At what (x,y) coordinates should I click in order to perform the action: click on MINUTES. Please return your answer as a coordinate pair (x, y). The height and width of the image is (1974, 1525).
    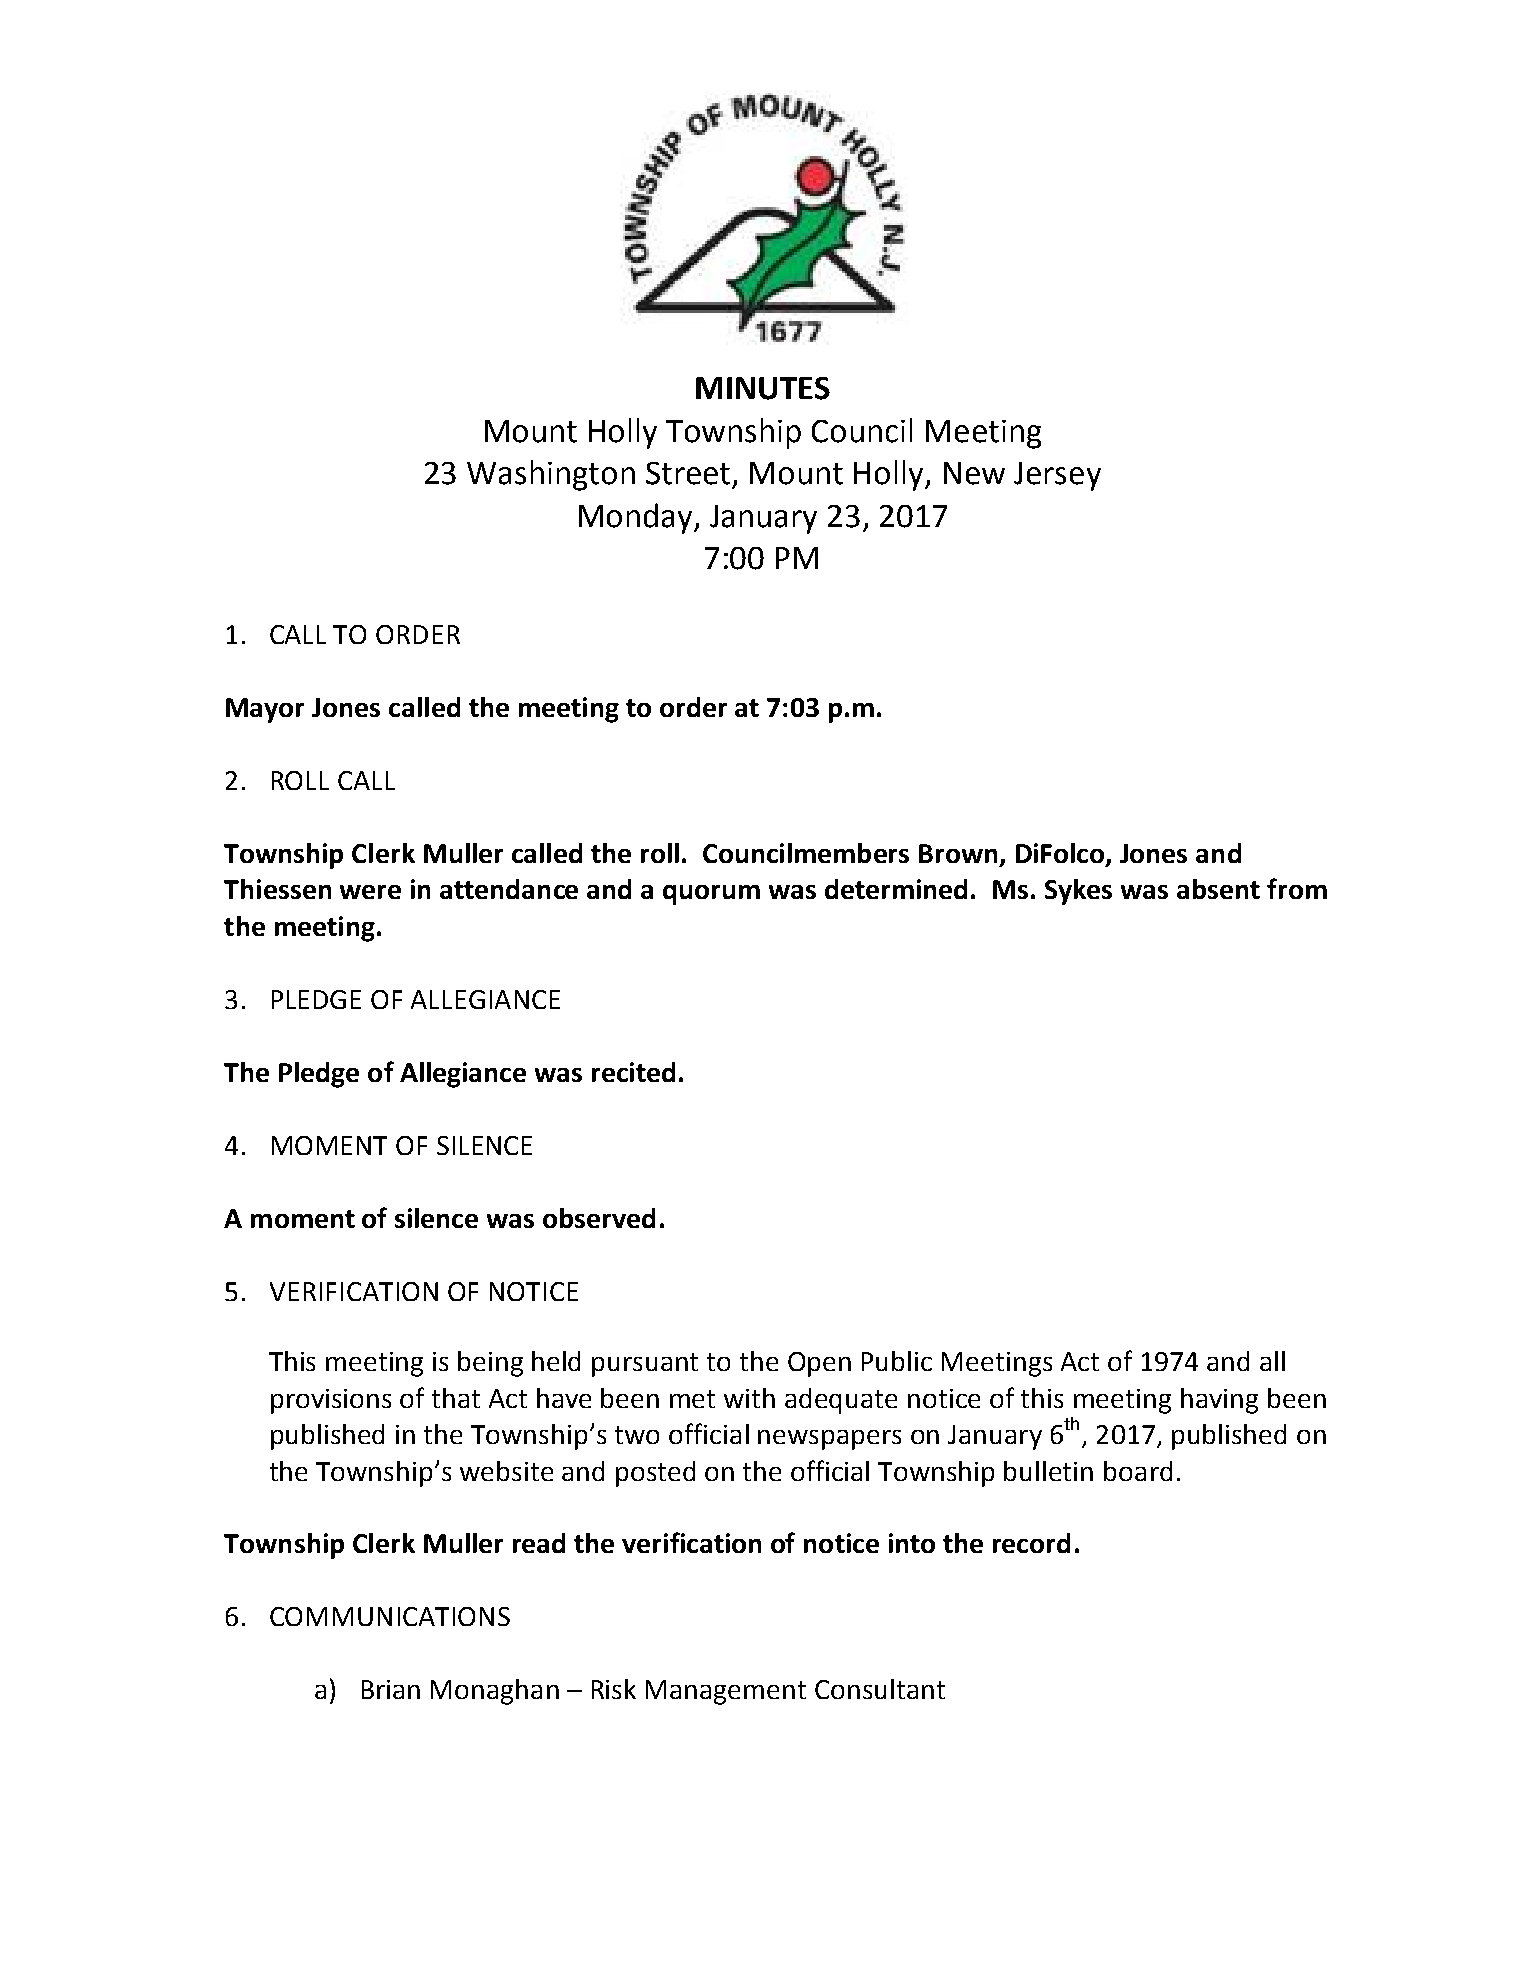
    Looking at the image, I should click on (763, 388).
